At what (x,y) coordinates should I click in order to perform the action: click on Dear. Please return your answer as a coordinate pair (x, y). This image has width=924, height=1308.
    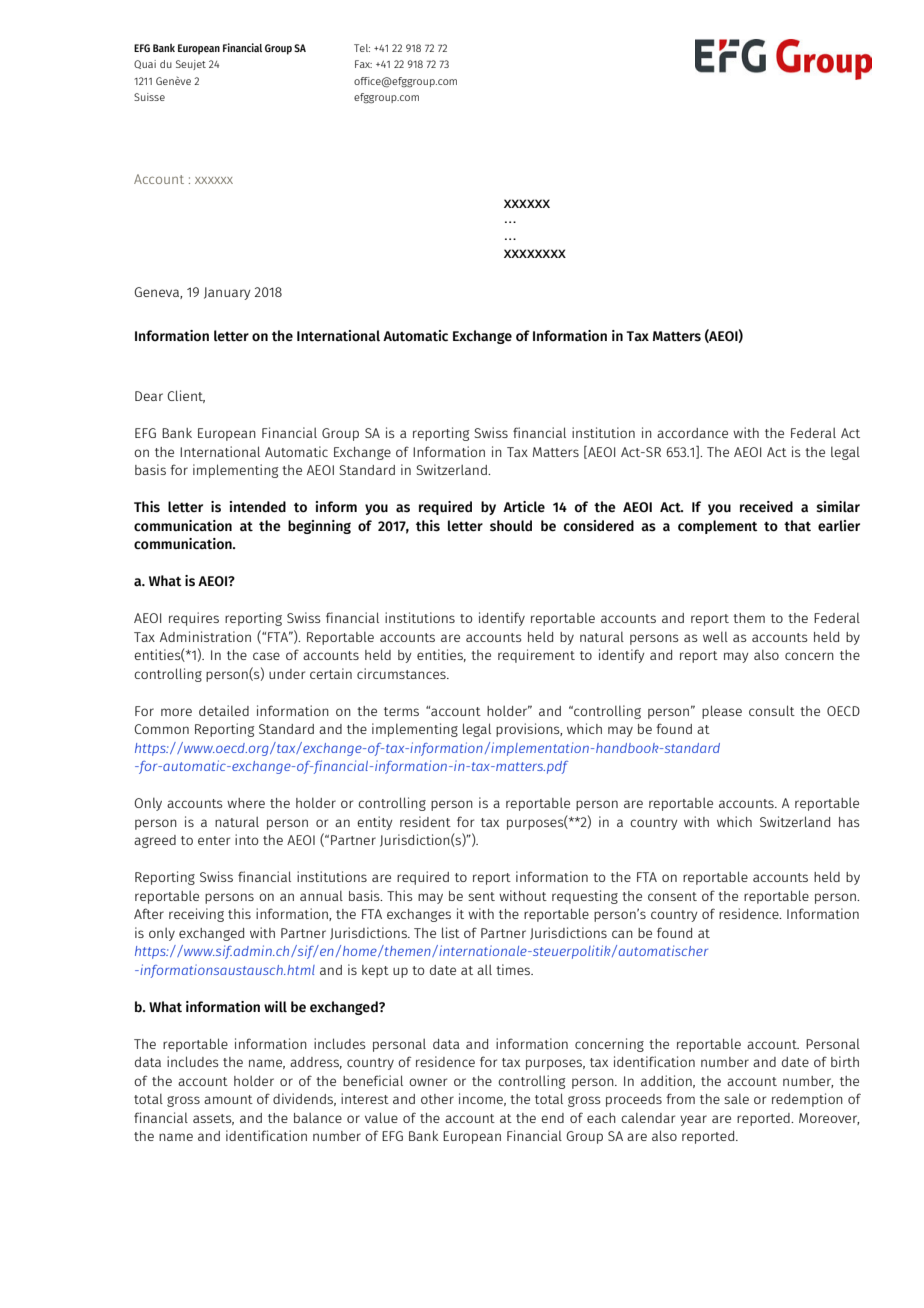
    Looking at the image, I should click on (149, 396).
